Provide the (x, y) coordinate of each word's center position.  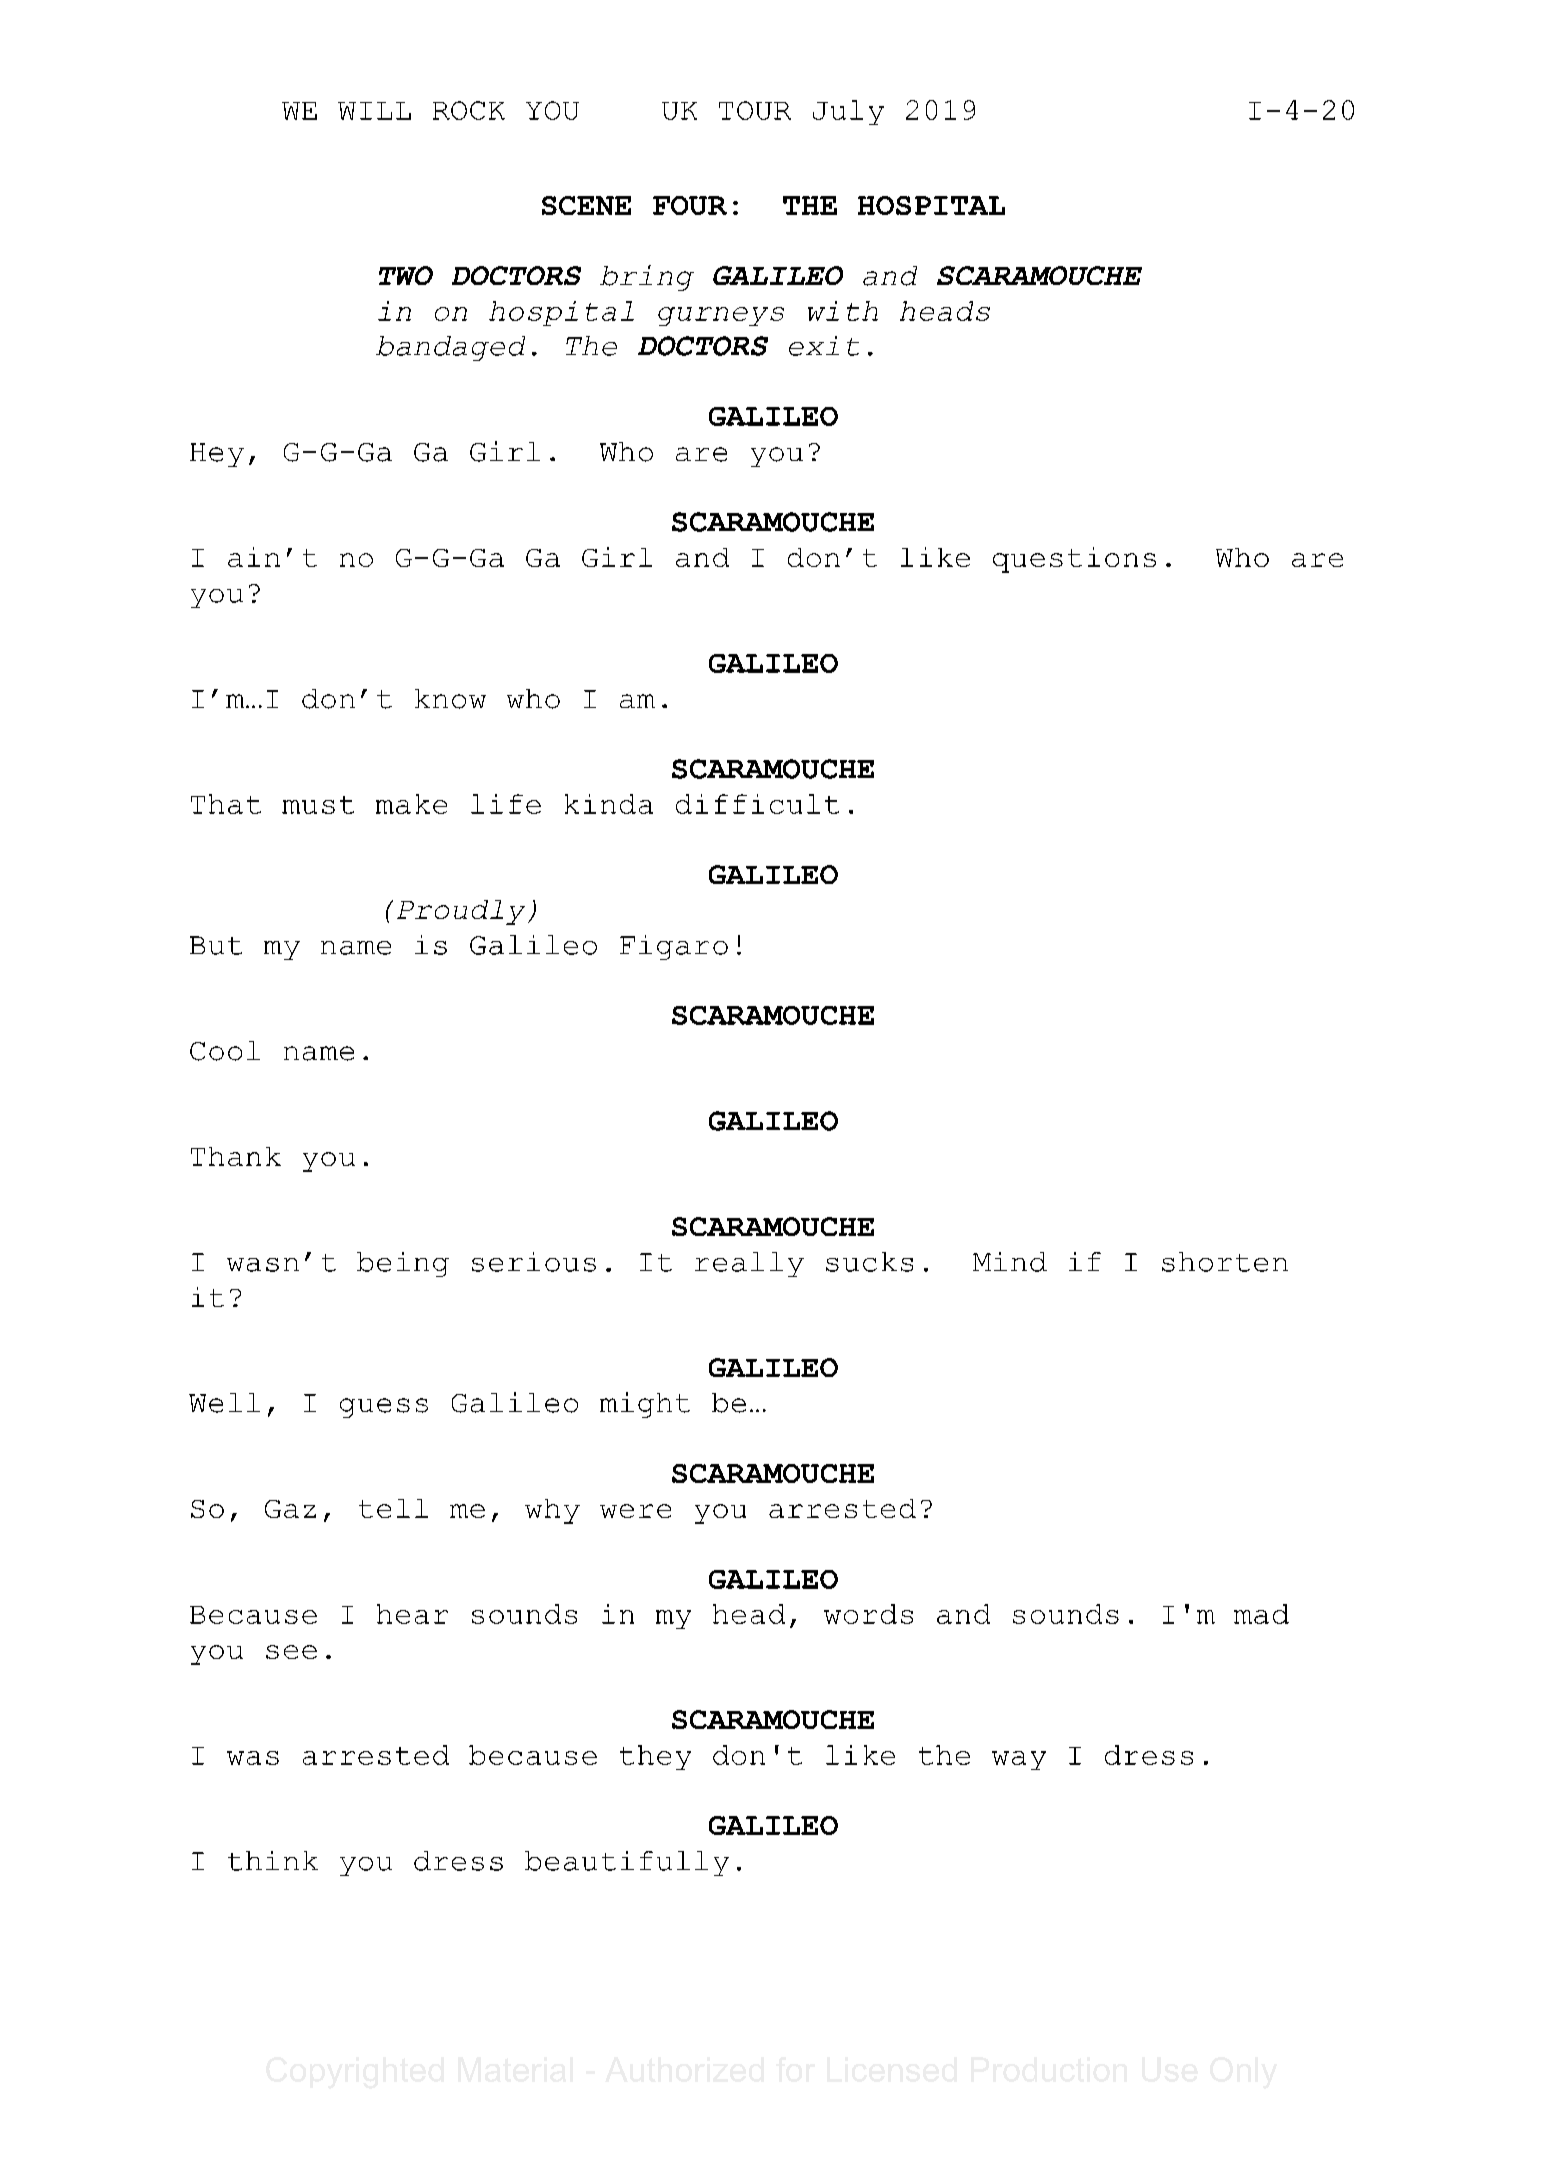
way (1019, 1760)
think (273, 1861)
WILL (374, 111)
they (655, 1757)
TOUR (755, 110)
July (848, 112)
